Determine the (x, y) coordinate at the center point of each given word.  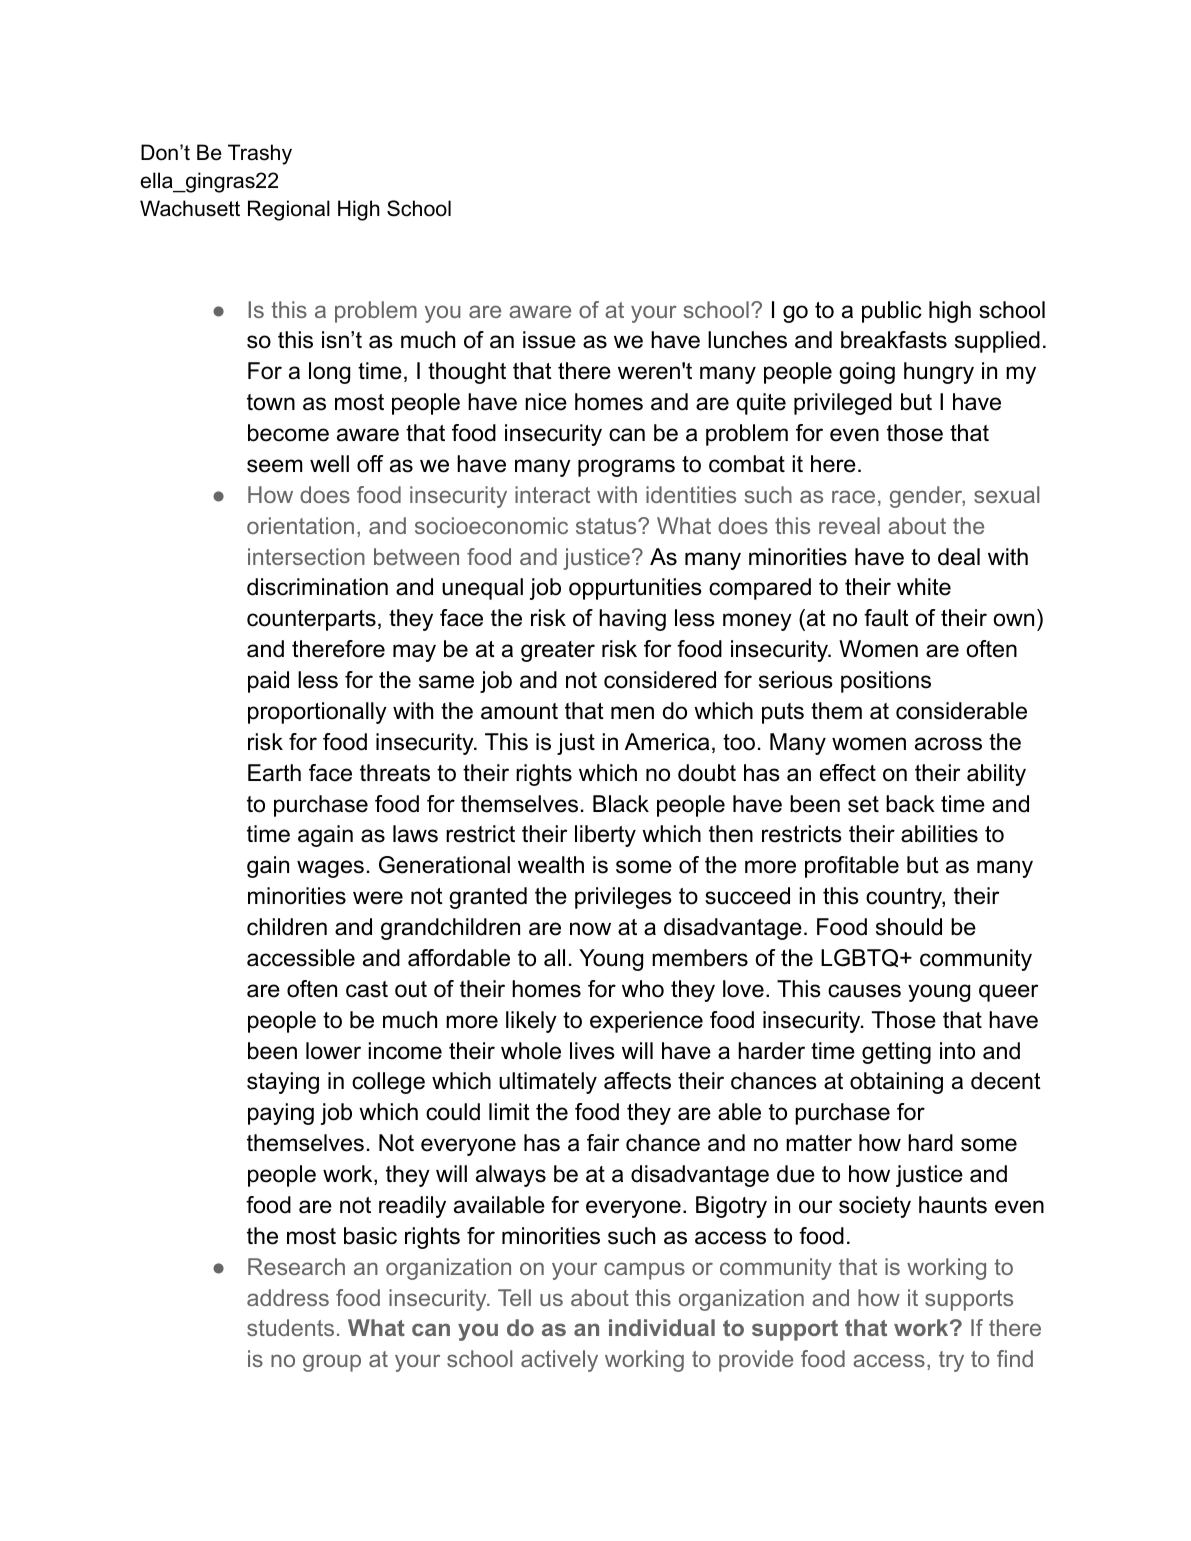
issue (549, 340)
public (892, 312)
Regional (289, 210)
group (332, 1363)
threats (395, 773)
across (948, 744)
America (667, 742)
